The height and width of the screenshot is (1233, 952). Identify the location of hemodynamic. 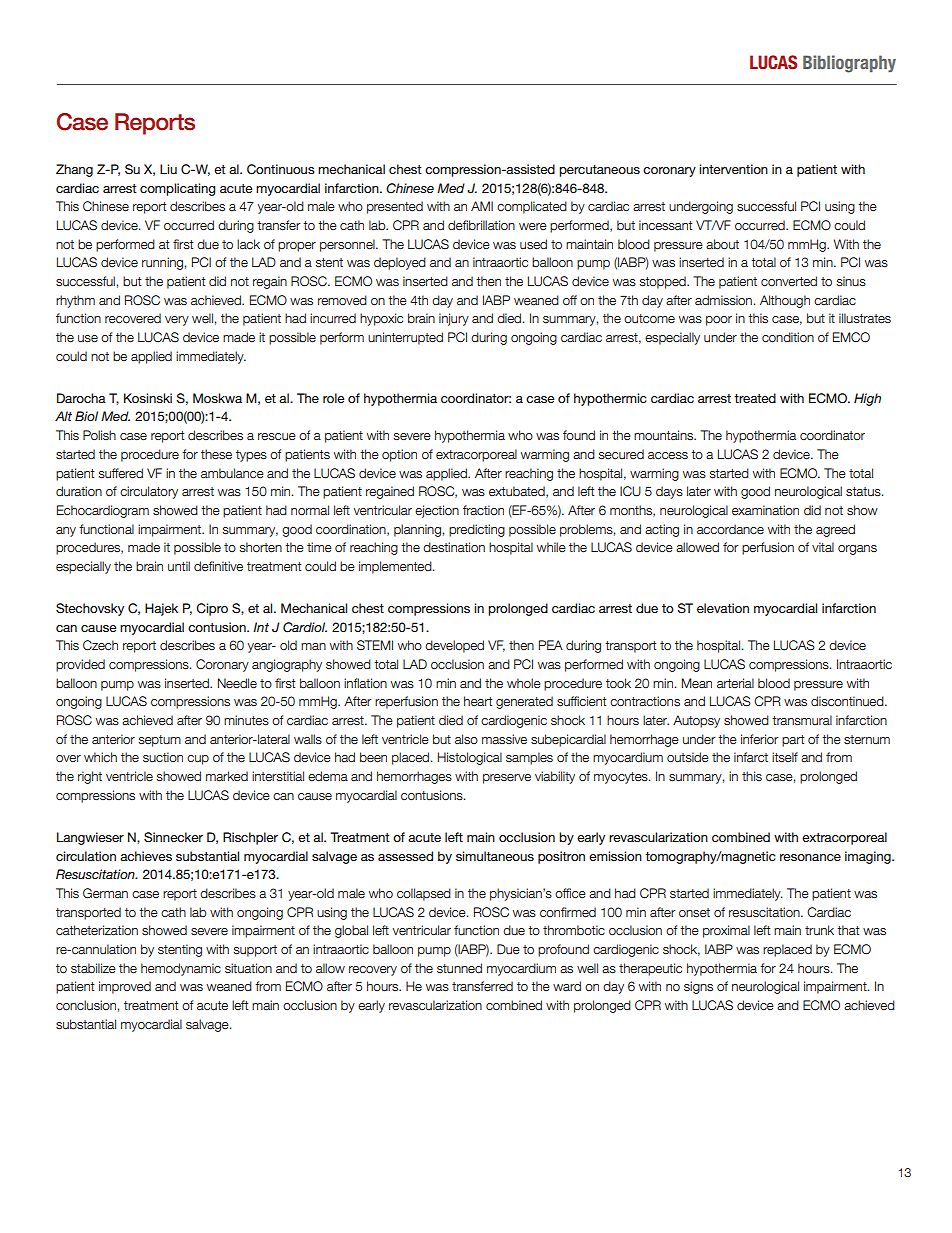
(181, 969).
